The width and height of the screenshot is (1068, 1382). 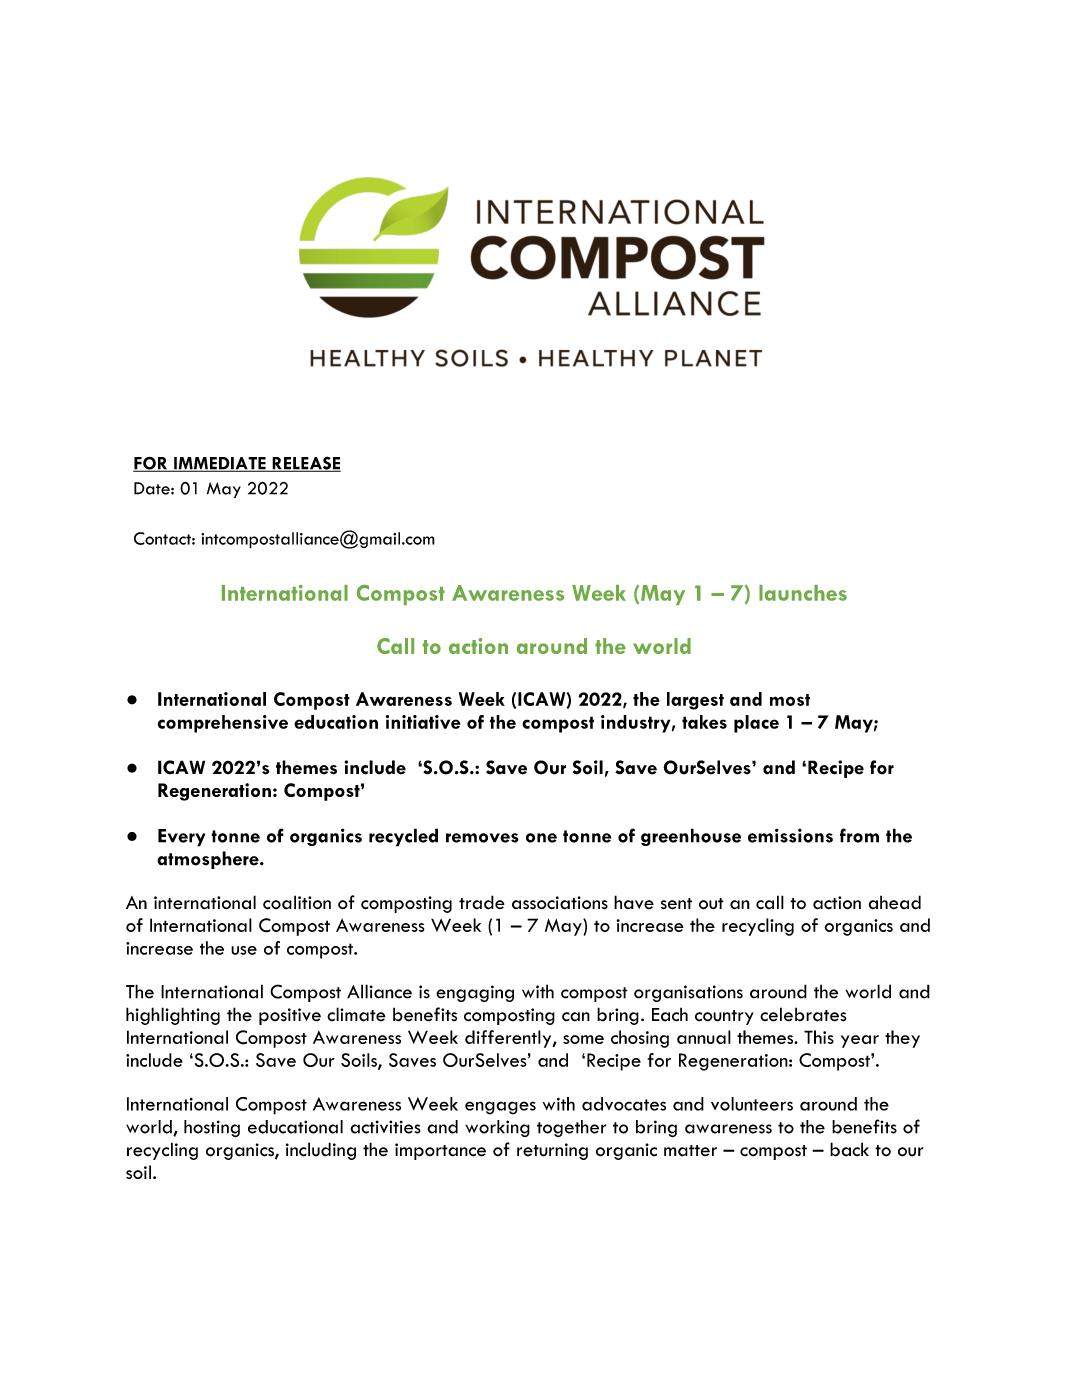 What do you see at coordinates (803, 593) in the screenshot?
I see `launches` at bounding box center [803, 593].
